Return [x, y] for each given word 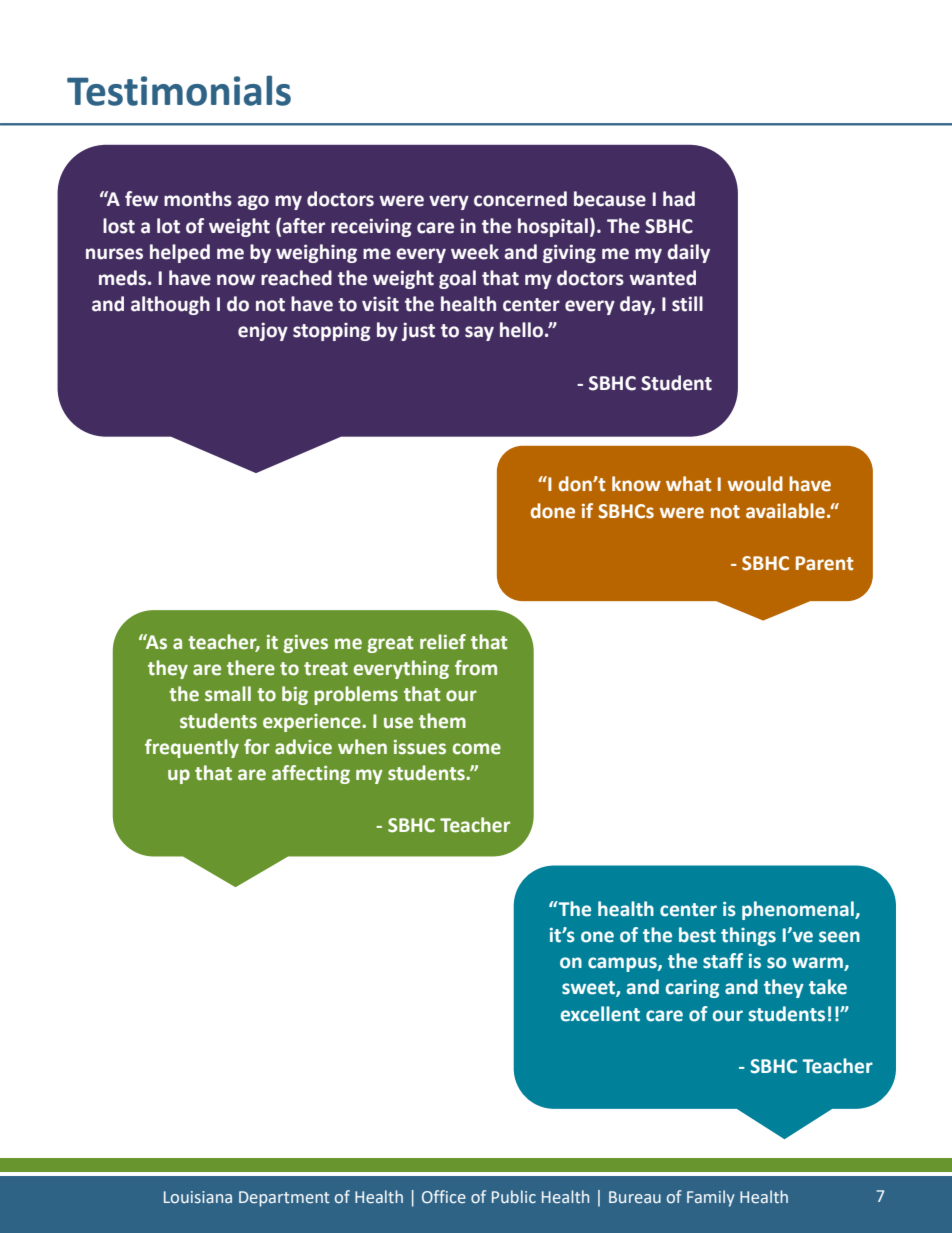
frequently [192, 748]
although [170, 305]
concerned [520, 199]
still [687, 304]
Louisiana [198, 1197]
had [679, 199]
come [477, 749]
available [787, 511]
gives [305, 644]
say [479, 333]
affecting [311, 774]
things [748, 936]
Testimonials [179, 90]
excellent [600, 1014]
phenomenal [799, 910]
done [553, 511]
